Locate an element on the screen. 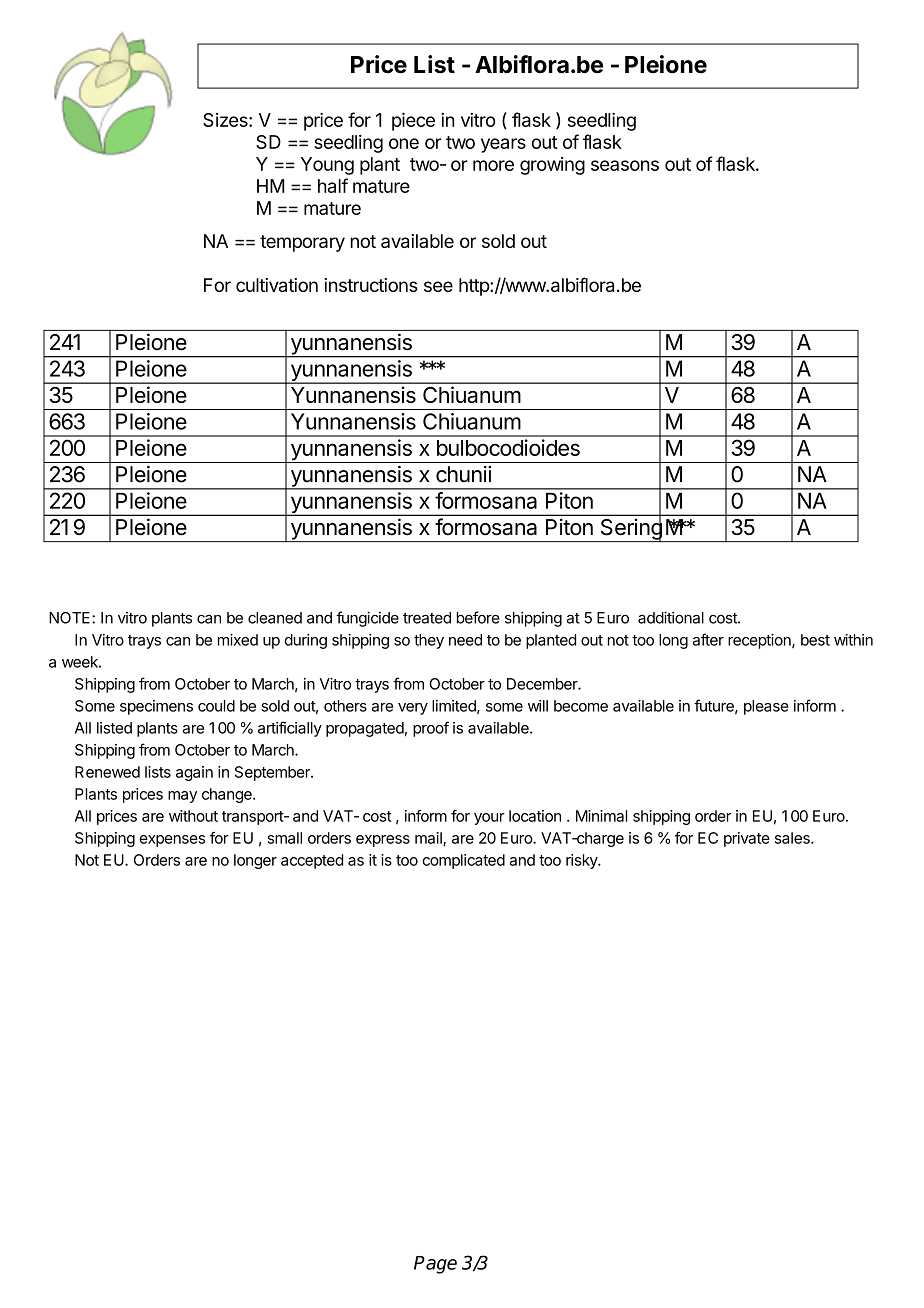  more is located at coordinates (493, 165).
